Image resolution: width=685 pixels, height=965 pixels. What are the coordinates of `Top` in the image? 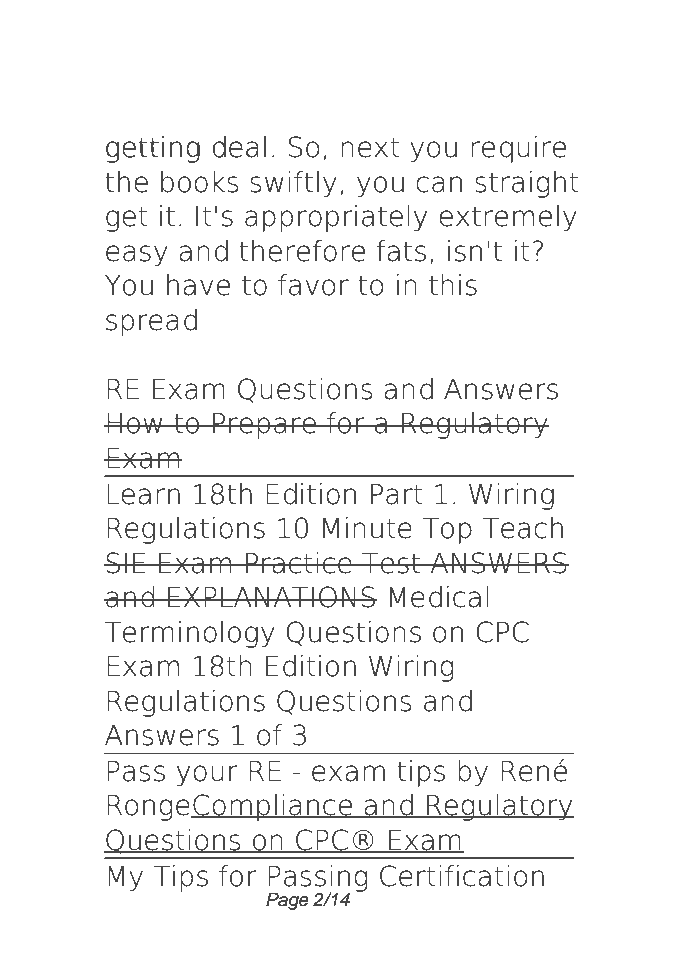 It's located at (447, 531).
